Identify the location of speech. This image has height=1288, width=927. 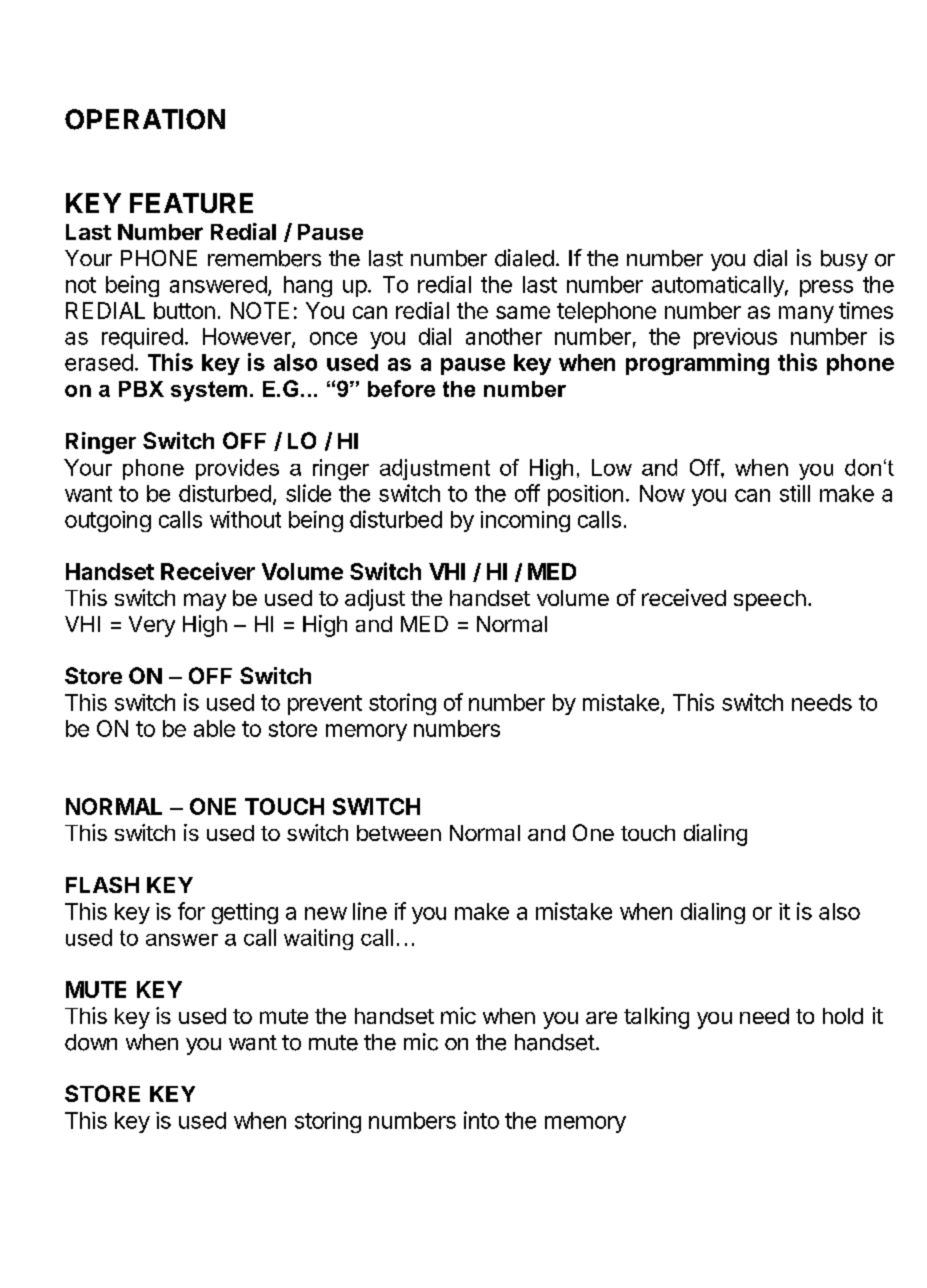
(770, 600).
